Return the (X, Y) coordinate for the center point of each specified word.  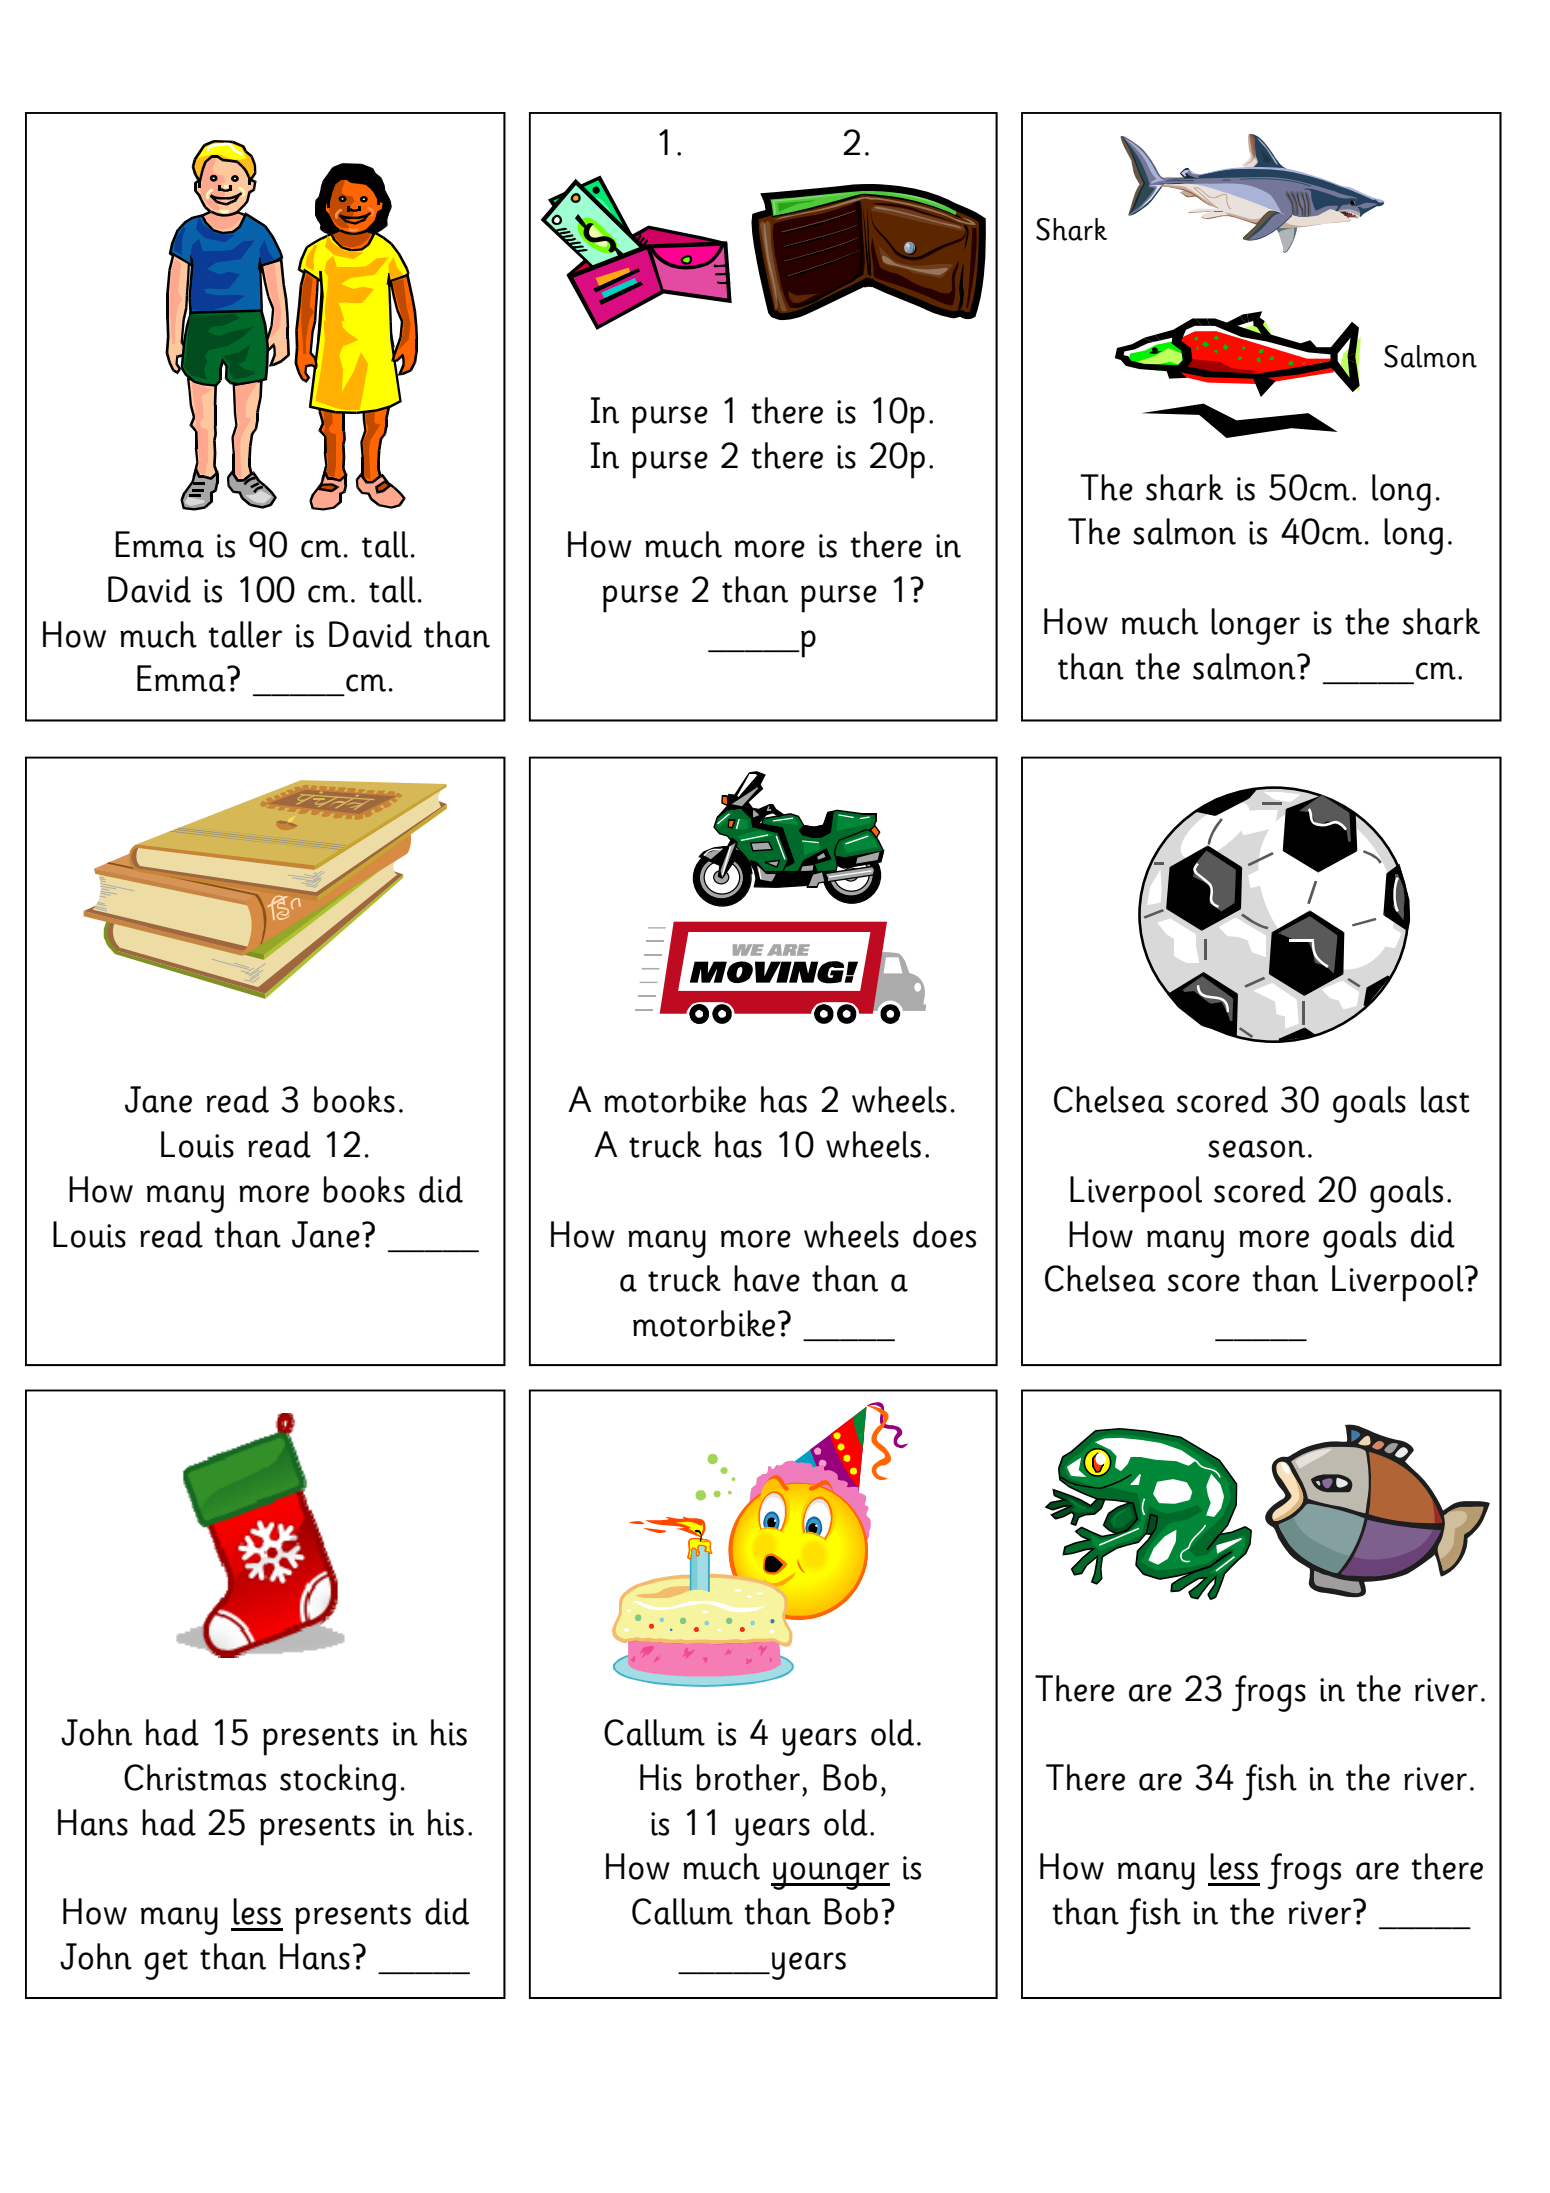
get (166, 1964)
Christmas (195, 1777)
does (944, 1234)
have (767, 1278)
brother (748, 1777)
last (1445, 1099)
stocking (338, 1782)
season (1256, 1149)
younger (830, 1876)
